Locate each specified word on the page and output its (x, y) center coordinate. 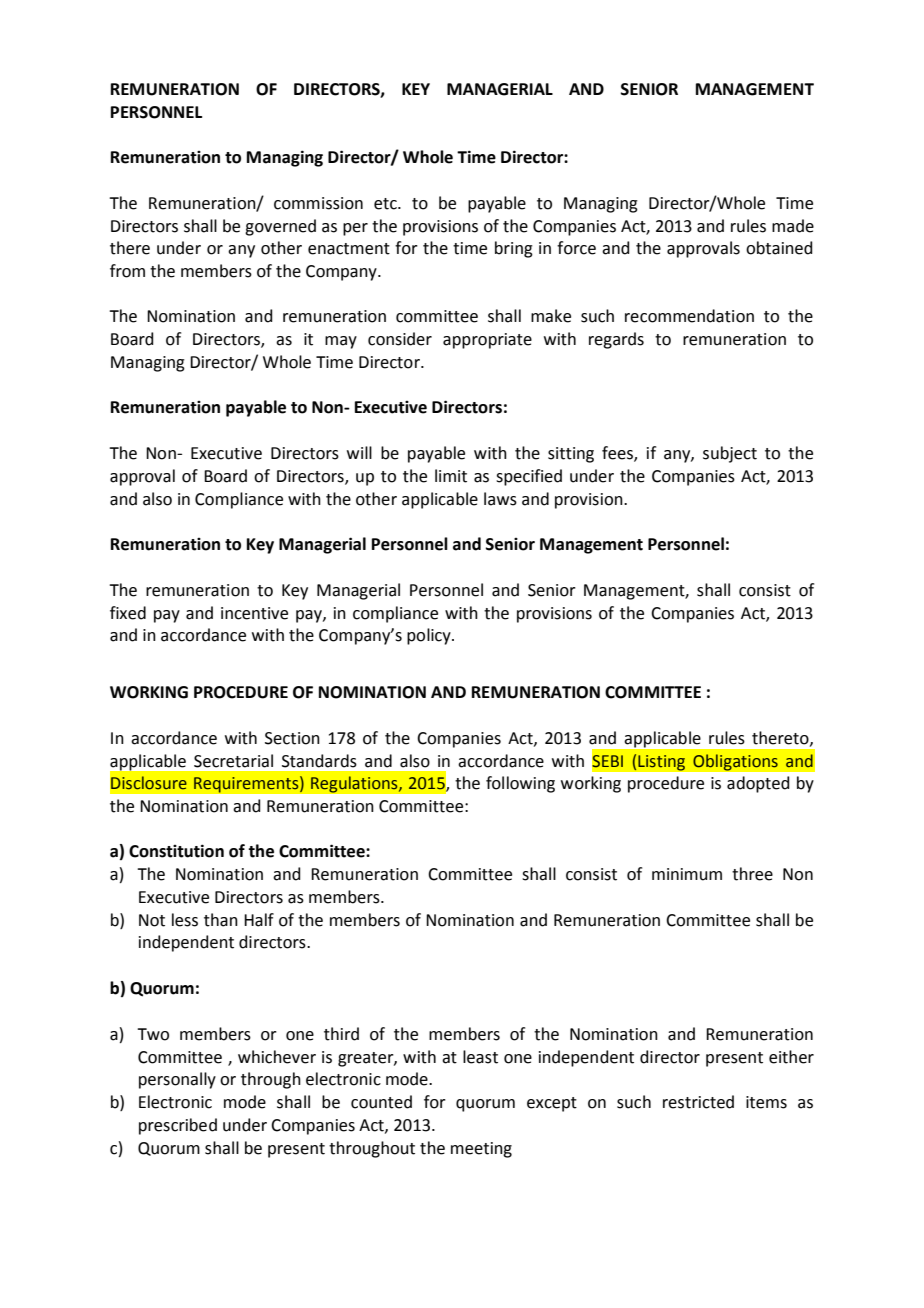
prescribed (178, 1126)
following (520, 784)
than (221, 920)
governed (280, 227)
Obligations (735, 762)
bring (514, 249)
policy (430, 636)
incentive (254, 613)
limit (451, 476)
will (359, 452)
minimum (687, 874)
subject (730, 454)
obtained (779, 248)
